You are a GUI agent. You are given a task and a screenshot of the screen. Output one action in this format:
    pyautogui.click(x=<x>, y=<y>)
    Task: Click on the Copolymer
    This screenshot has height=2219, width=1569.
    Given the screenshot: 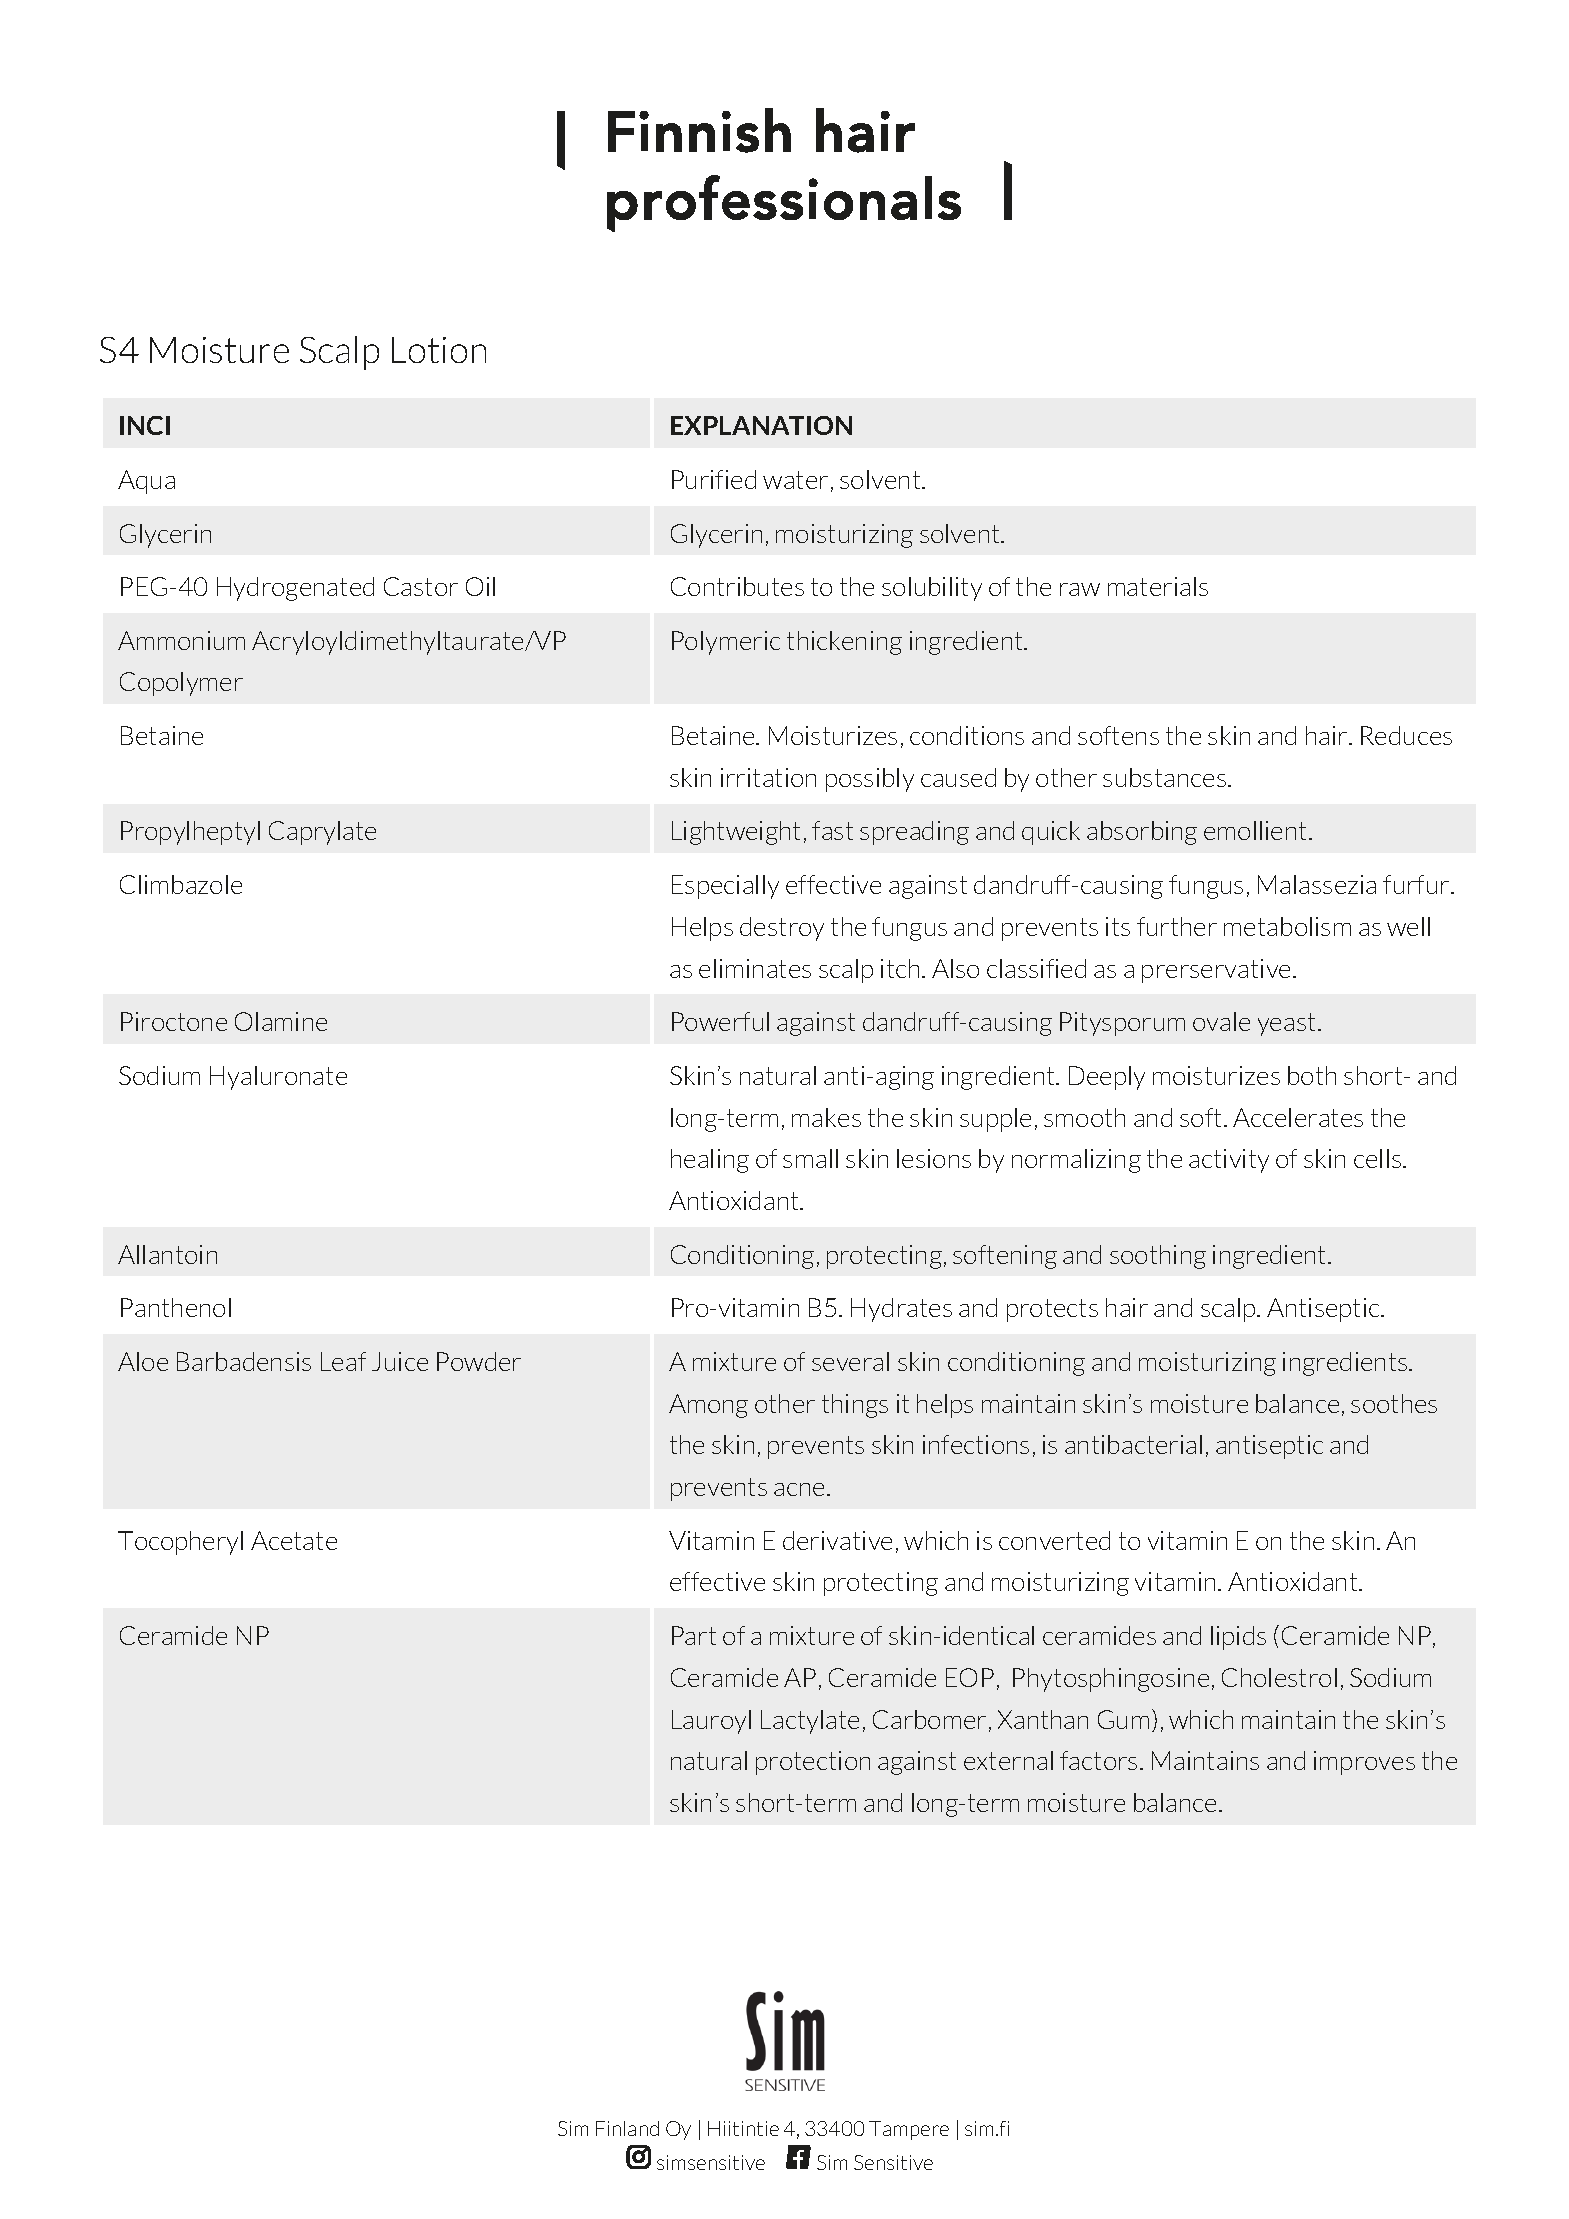 What is the action you would take?
    pyautogui.click(x=181, y=684)
